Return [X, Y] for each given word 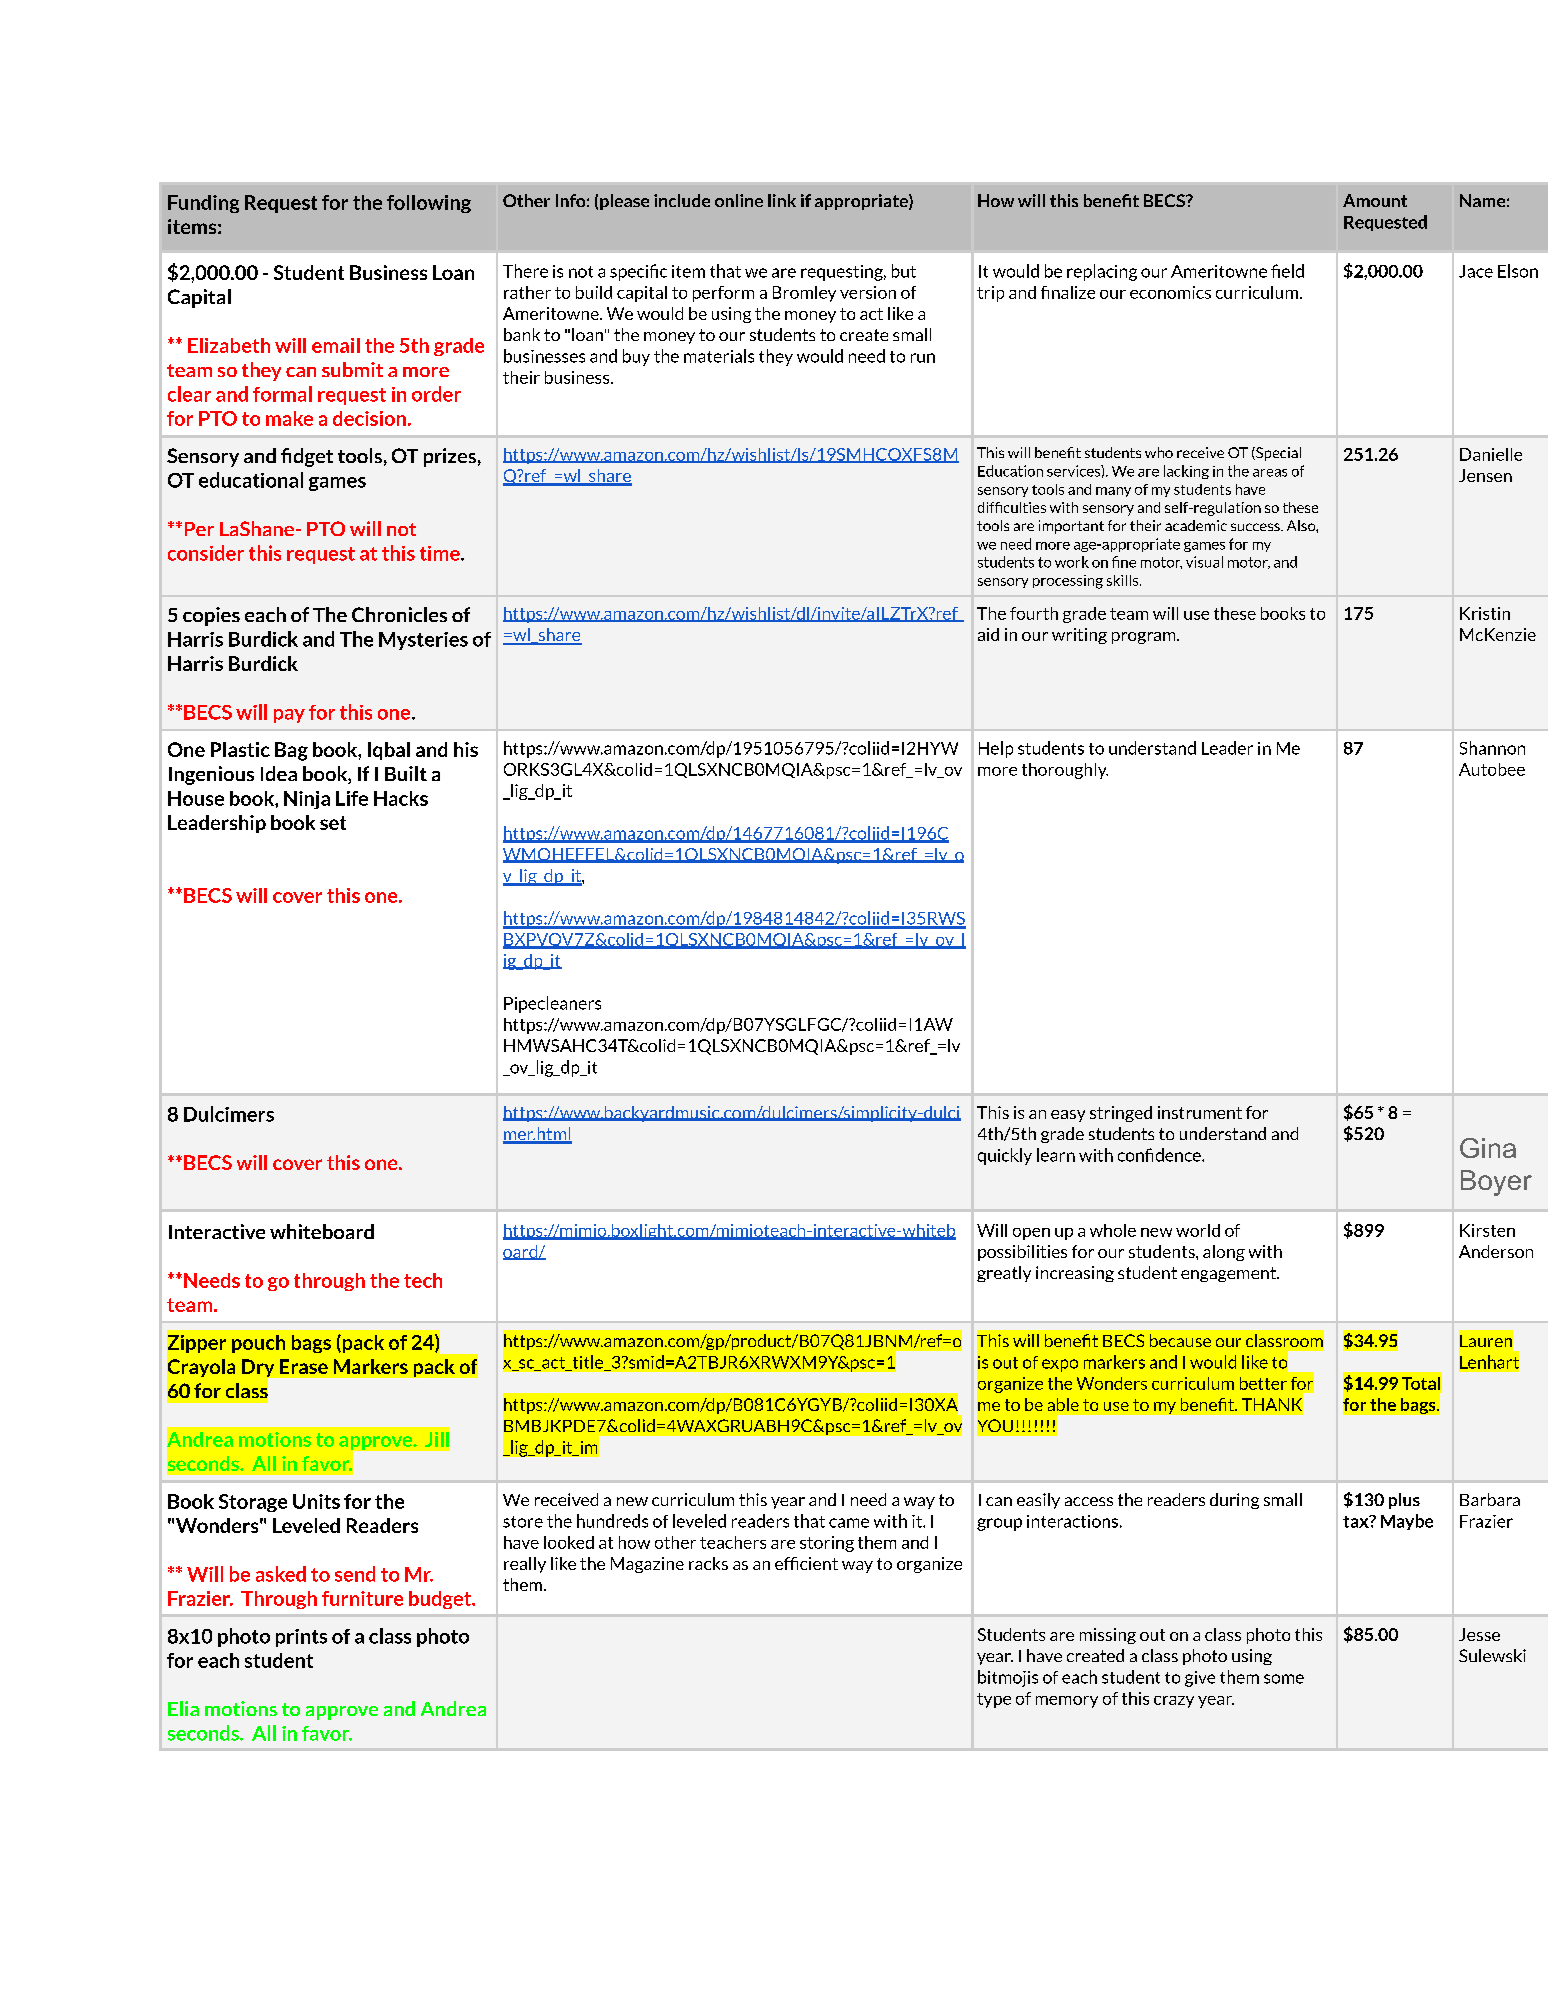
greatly [1004, 1274]
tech [423, 1280]
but [904, 271]
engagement [1229, 1274]
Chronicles [399, 614]
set [333, 823]
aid [988, 634]
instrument [1200, 1112]
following [429, 204]
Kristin [1485, 613]
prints [301, 1638]
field [1287, 271]
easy [1068, 1116]
